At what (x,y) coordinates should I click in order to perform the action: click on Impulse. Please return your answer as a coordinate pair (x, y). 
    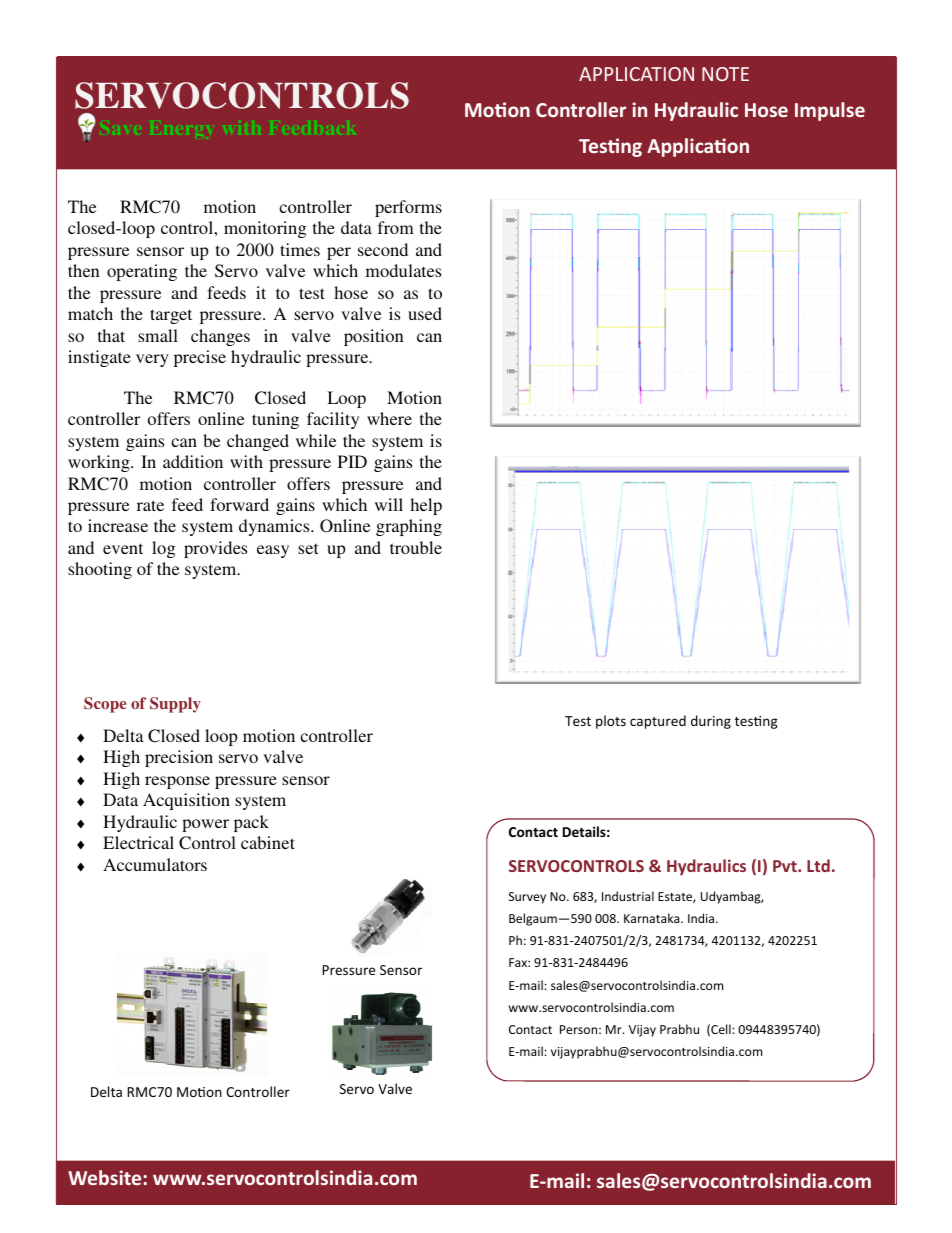
    Looking at the image, I should click on (830, 111).
